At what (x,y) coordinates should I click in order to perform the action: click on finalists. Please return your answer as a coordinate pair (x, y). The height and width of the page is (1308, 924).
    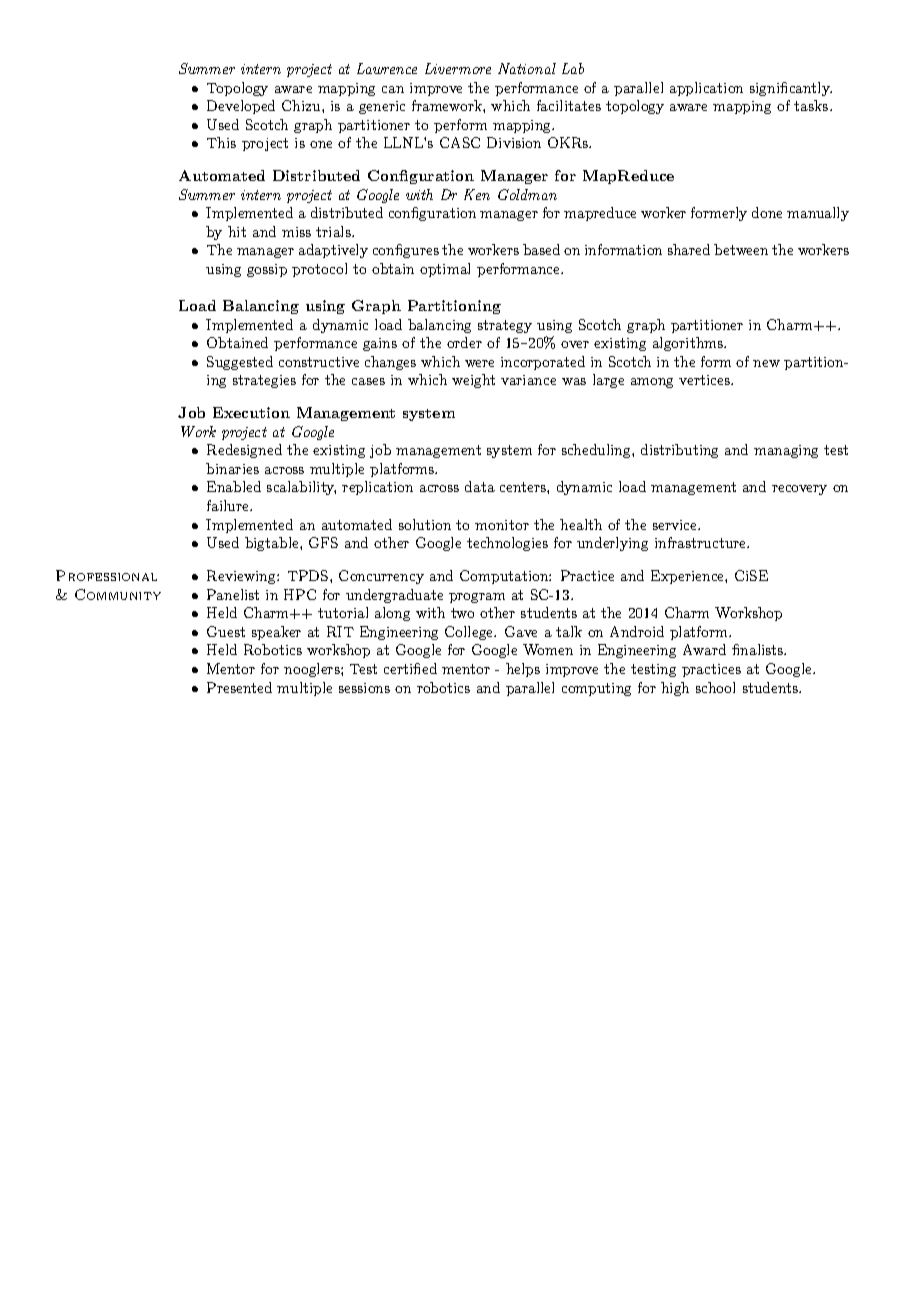
    Looking at the image, I should click on (758, 649).
